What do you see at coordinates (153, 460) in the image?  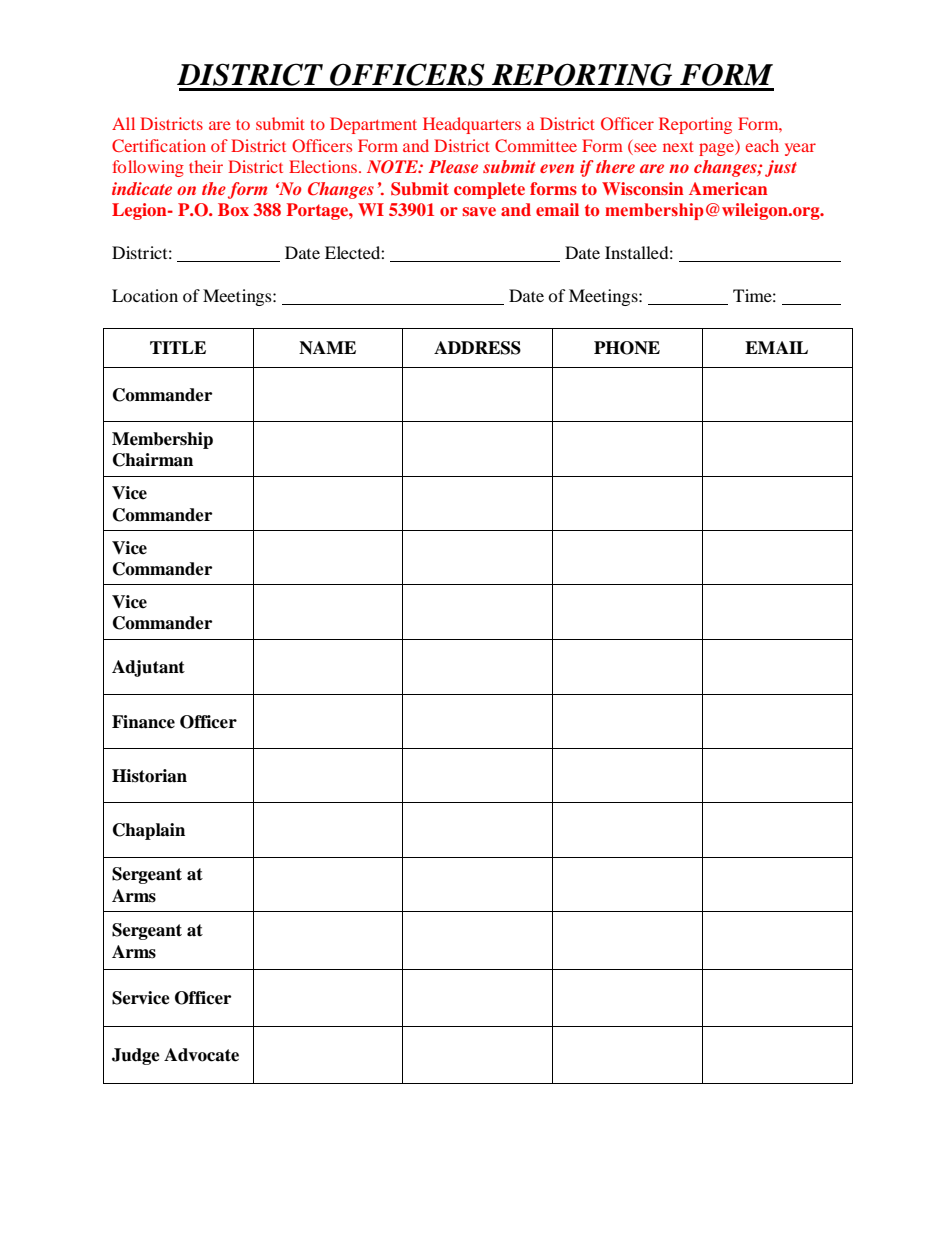 I see `Chairman` at bounding box center [153, 460].
